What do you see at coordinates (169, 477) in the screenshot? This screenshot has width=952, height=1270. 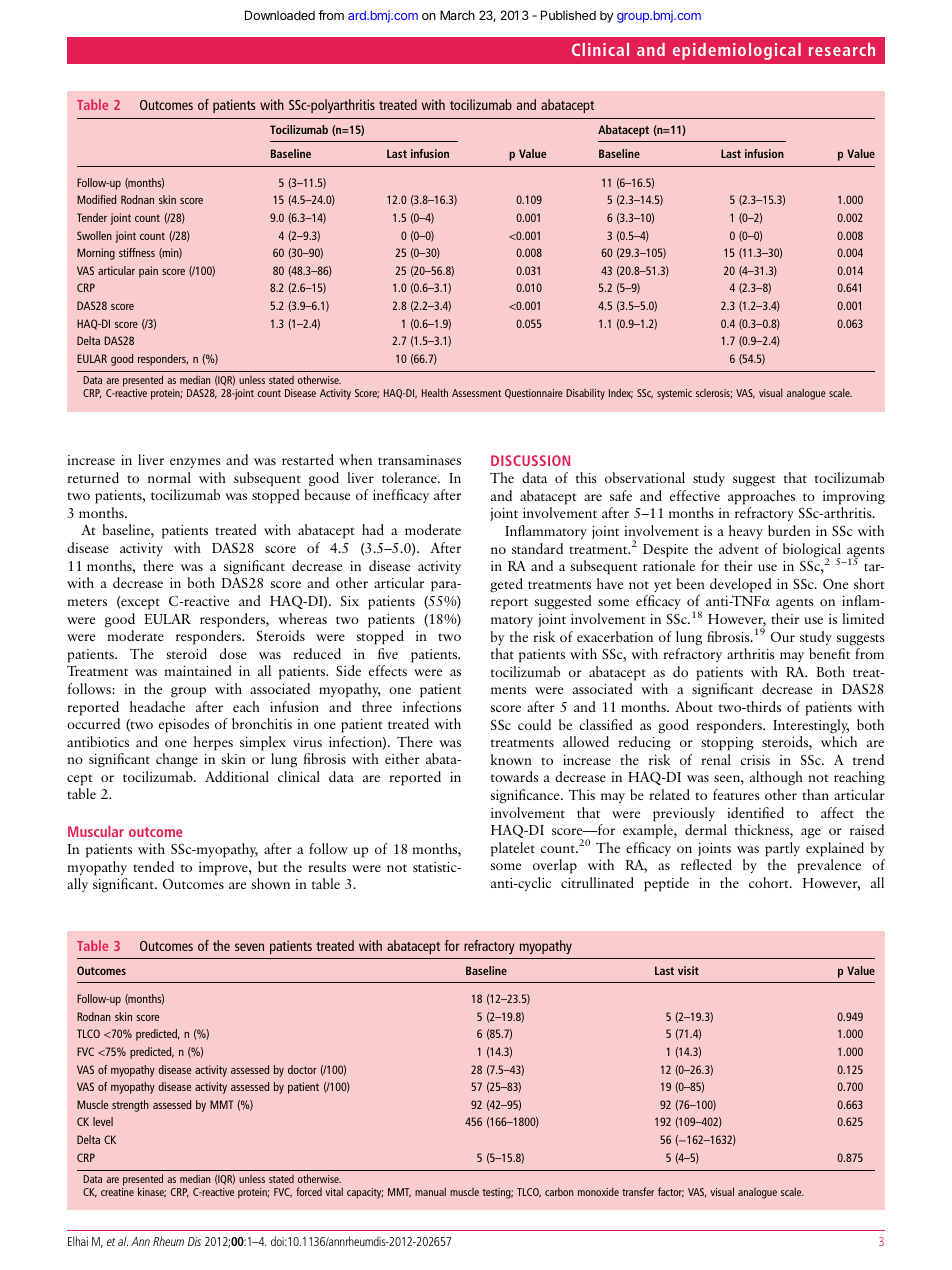 I see `normal` at bounding box center [169, 477].
